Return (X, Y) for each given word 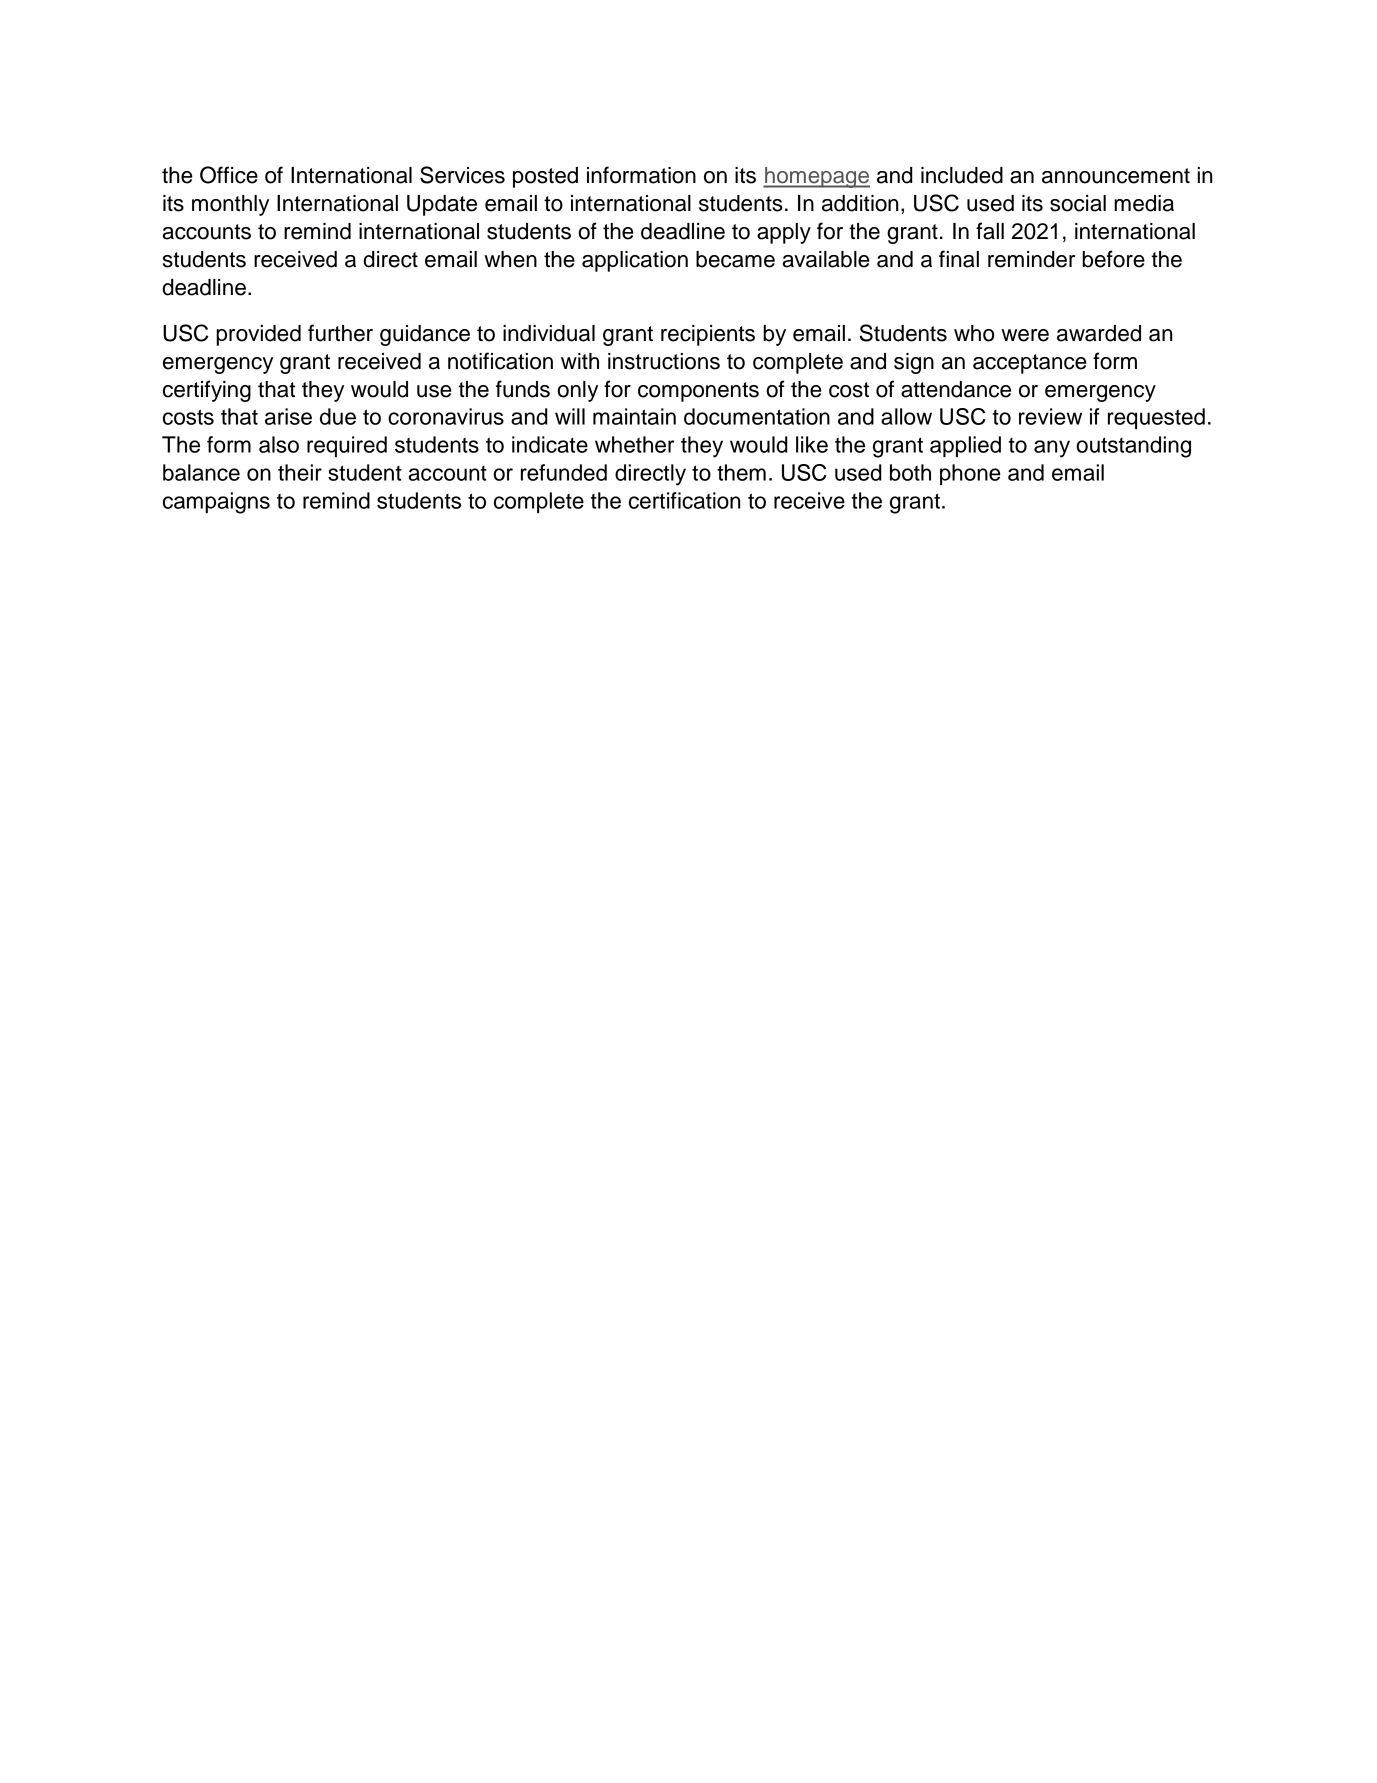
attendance (956, 389)
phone (970, 474)
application (635, 261)
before (1113, 259)
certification (684, 500)
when (510, 259)
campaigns (216, 503)
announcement (1116, 176)
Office (229, 175)
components (698, 392)
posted (545, 177)
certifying (207, 391)
